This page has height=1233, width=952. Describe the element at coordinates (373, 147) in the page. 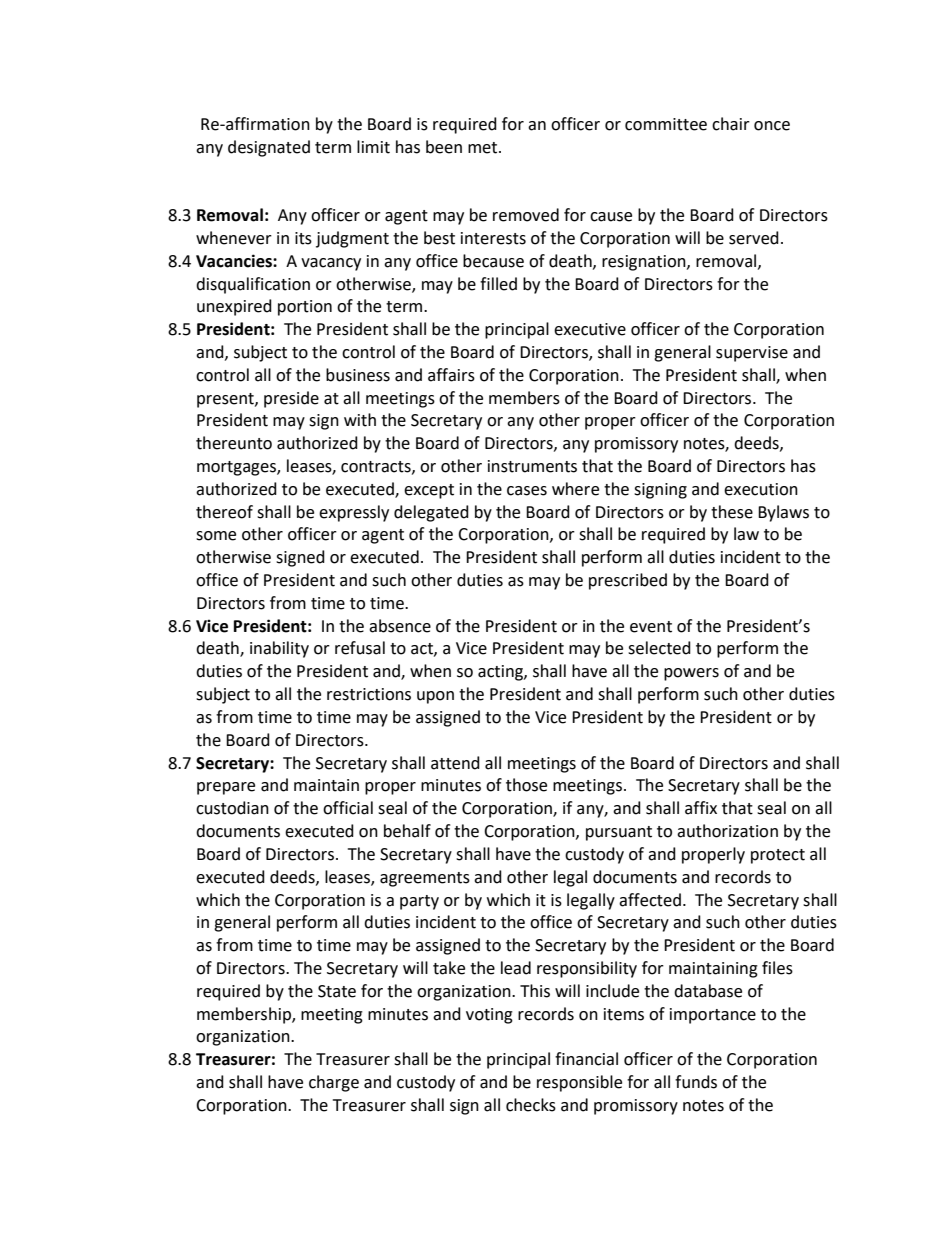

I see `limit` at that location.
